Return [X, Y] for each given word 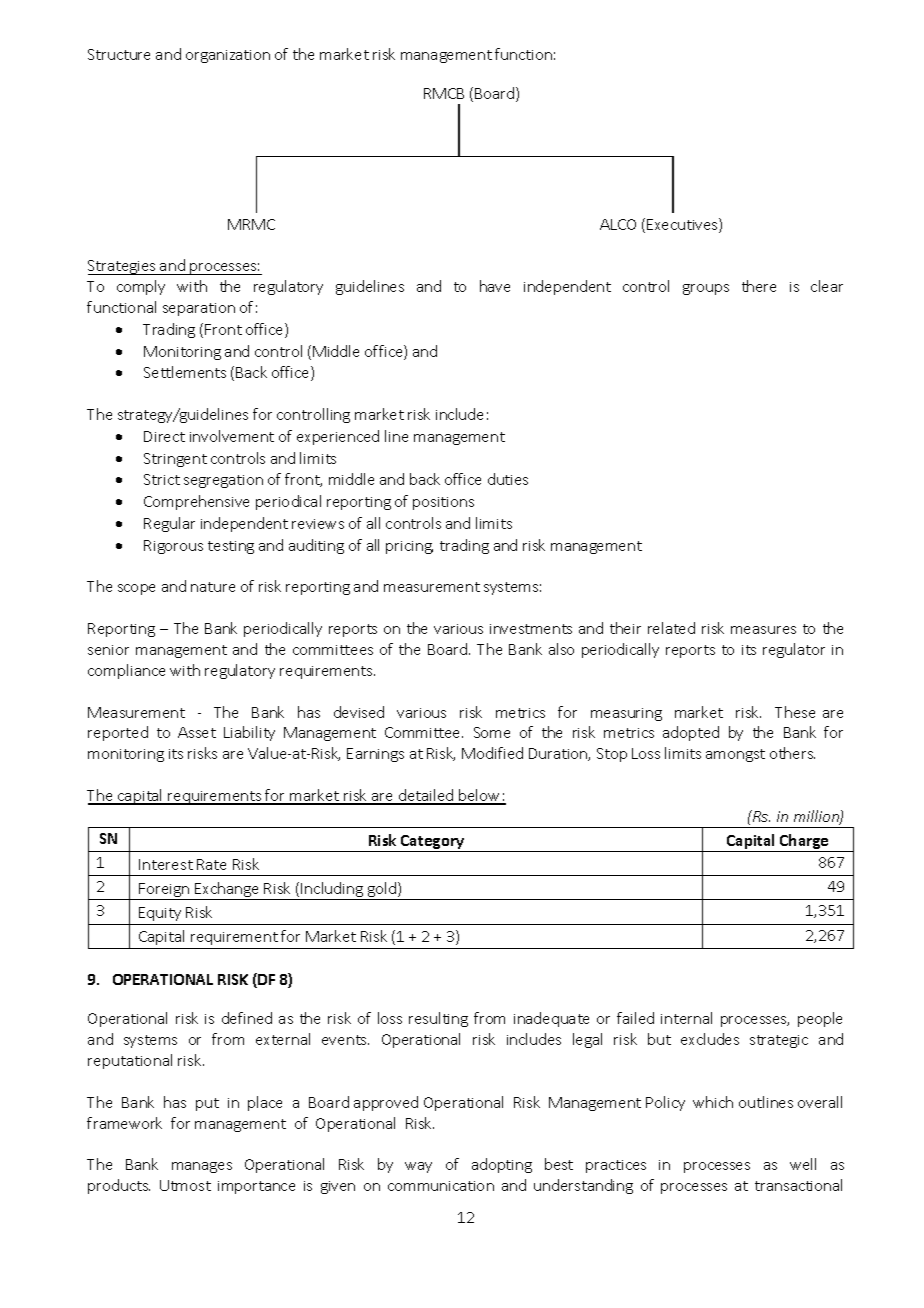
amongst [735, 755]
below [480, 796]
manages [202, 1167]
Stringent [175, 460]
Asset [197, 732]
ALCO [618, 224]
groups [706, 289]
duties [508, 479]
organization [228, 56]
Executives [683, 225]
